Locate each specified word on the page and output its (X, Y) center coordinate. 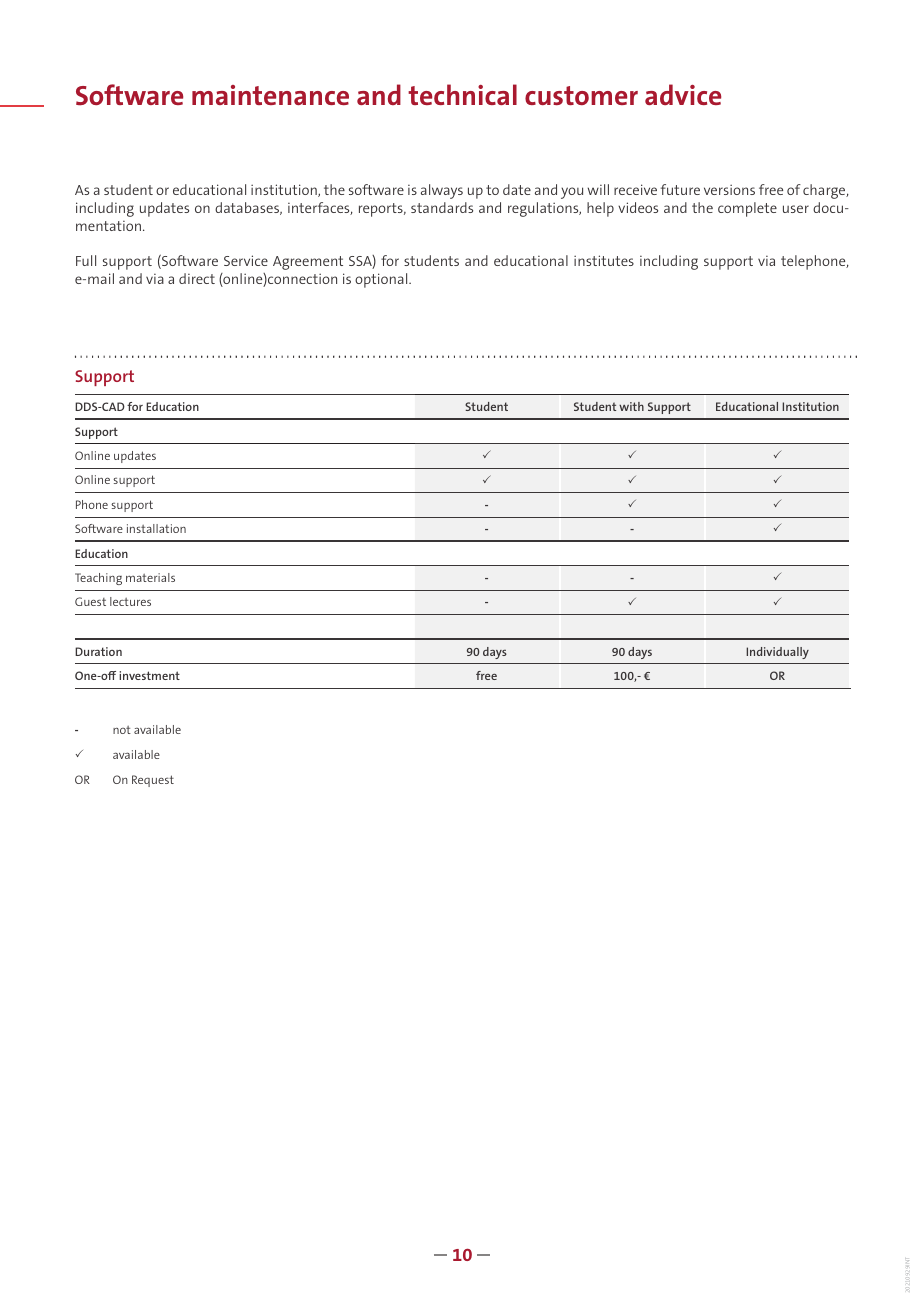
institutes (604, 260)
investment (149, 675)
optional (382, 280)
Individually (777, 653)
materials (150, 577)
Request (153, 781)
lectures (130, 601)
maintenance (270, 95)
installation (156, 528)
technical (462, 94)
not (122, 730)
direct (197, 278)
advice (683, 94)
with (631, 406)
